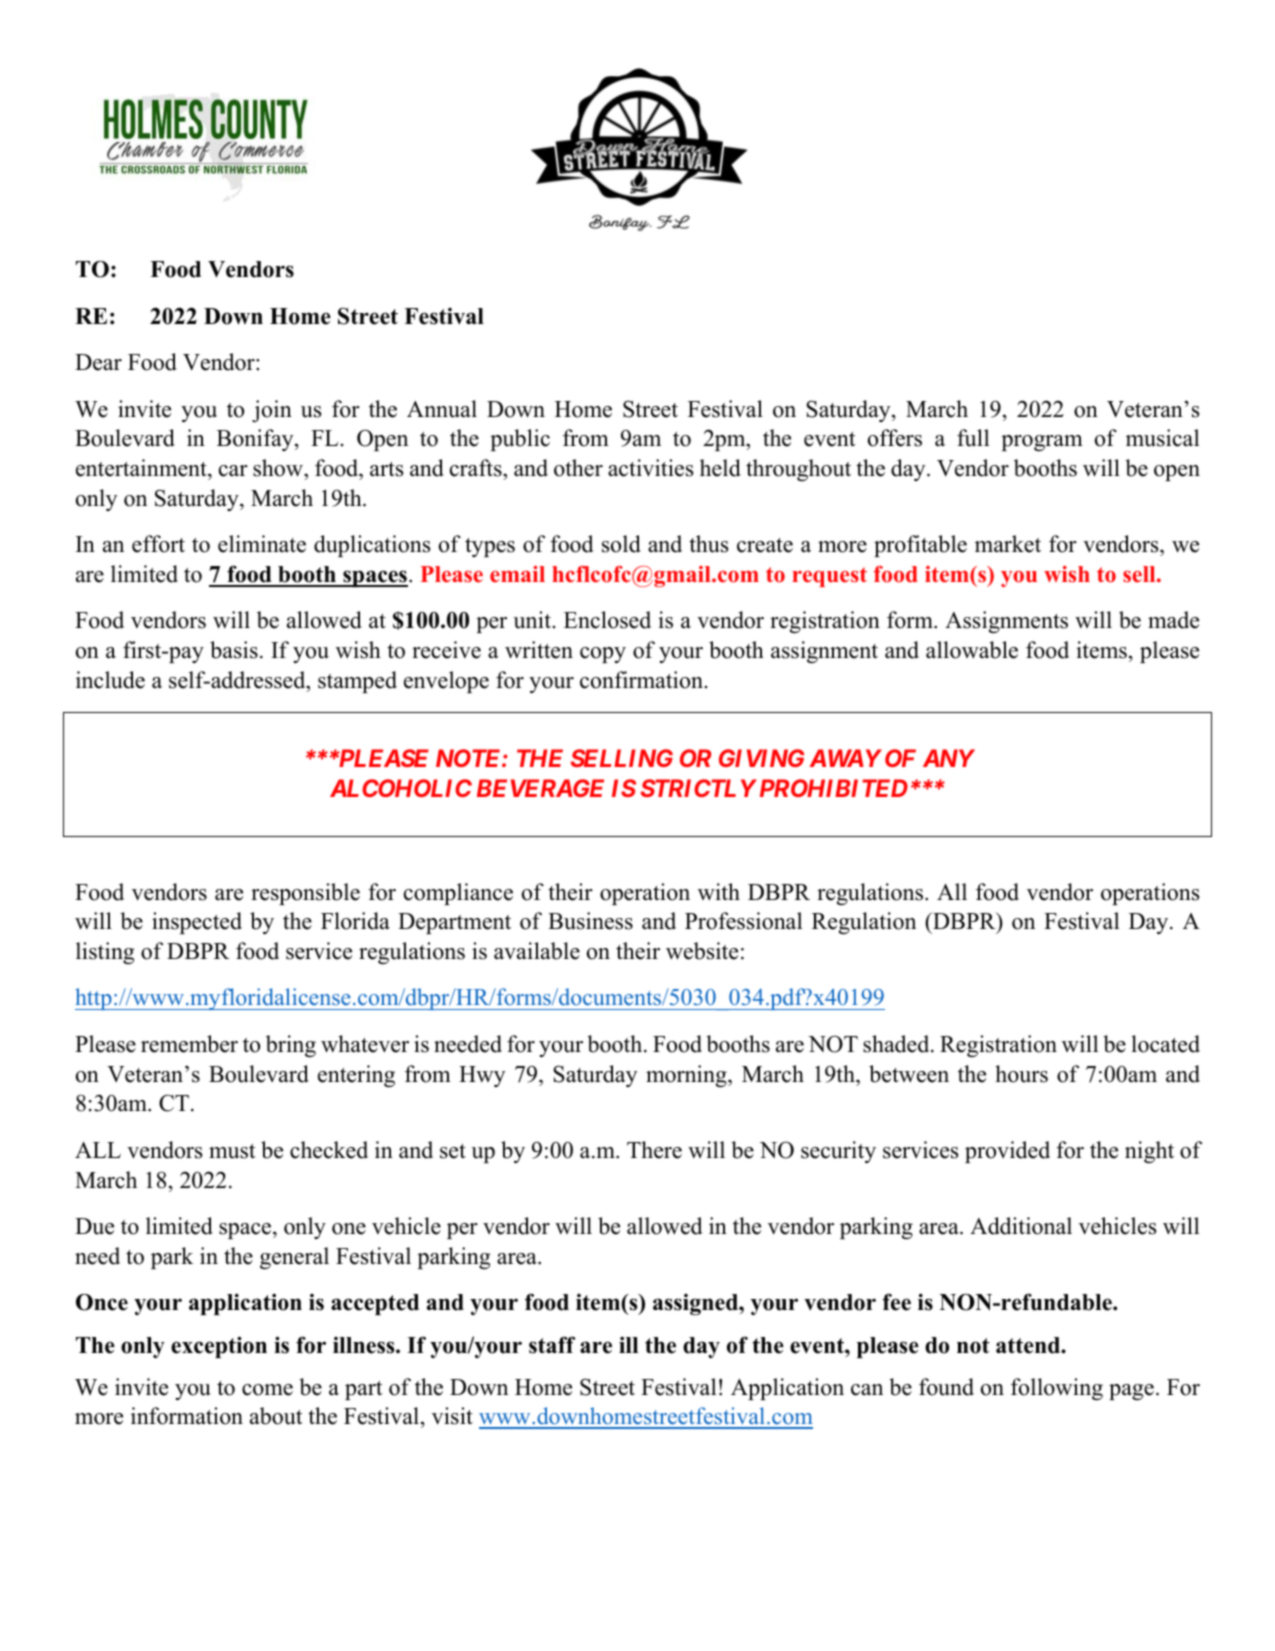 The height and width of the screenshot is (1651, 1275). What do you see at coordinates (1007, 1152) in the screenshot?
I see `provided` at bounding box center [1007, 1152].
